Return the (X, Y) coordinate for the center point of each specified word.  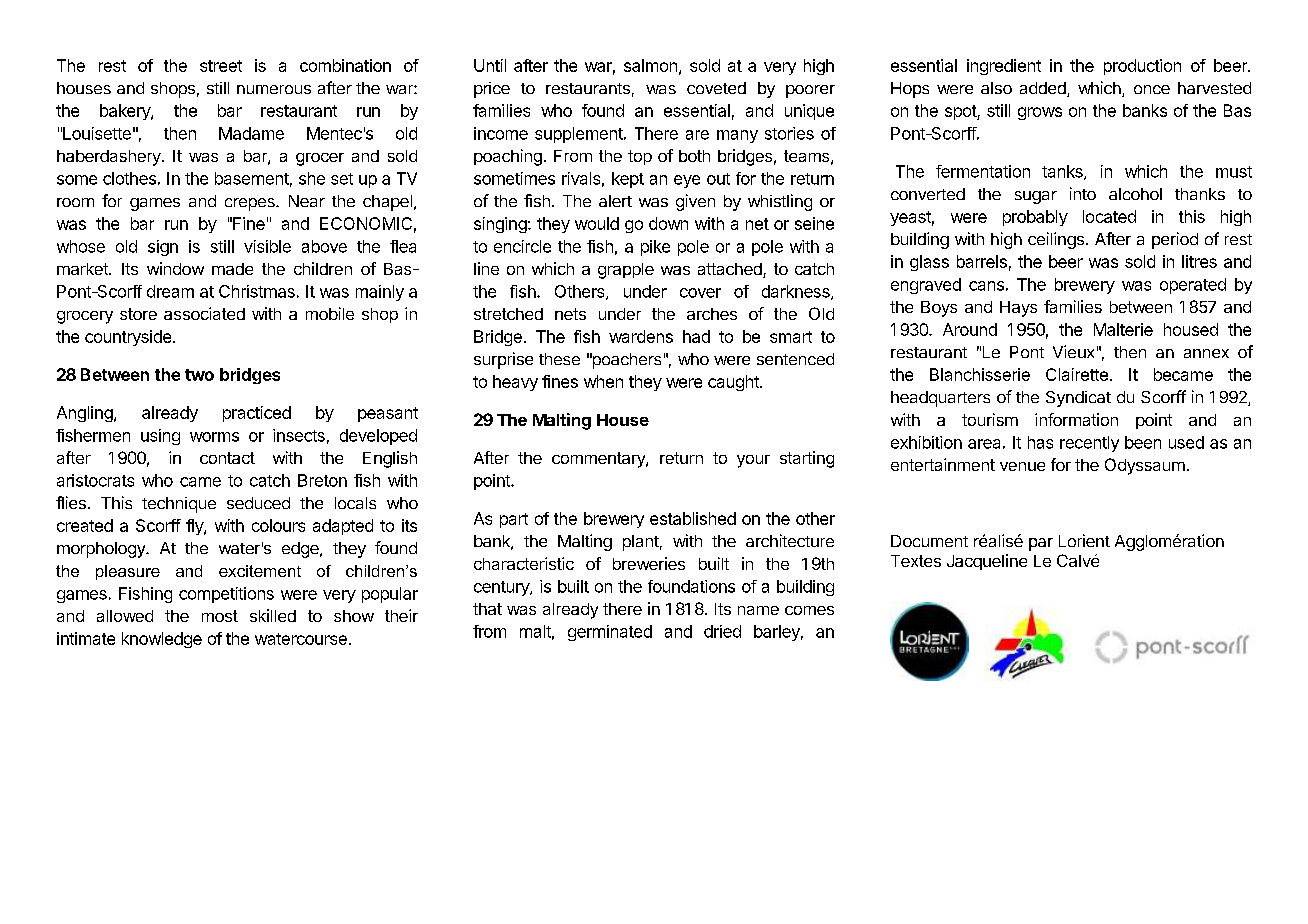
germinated (610, 633)
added (1044, 89)
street (221, 66)
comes (809, 610)
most (220, 616)
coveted (716, 88)
